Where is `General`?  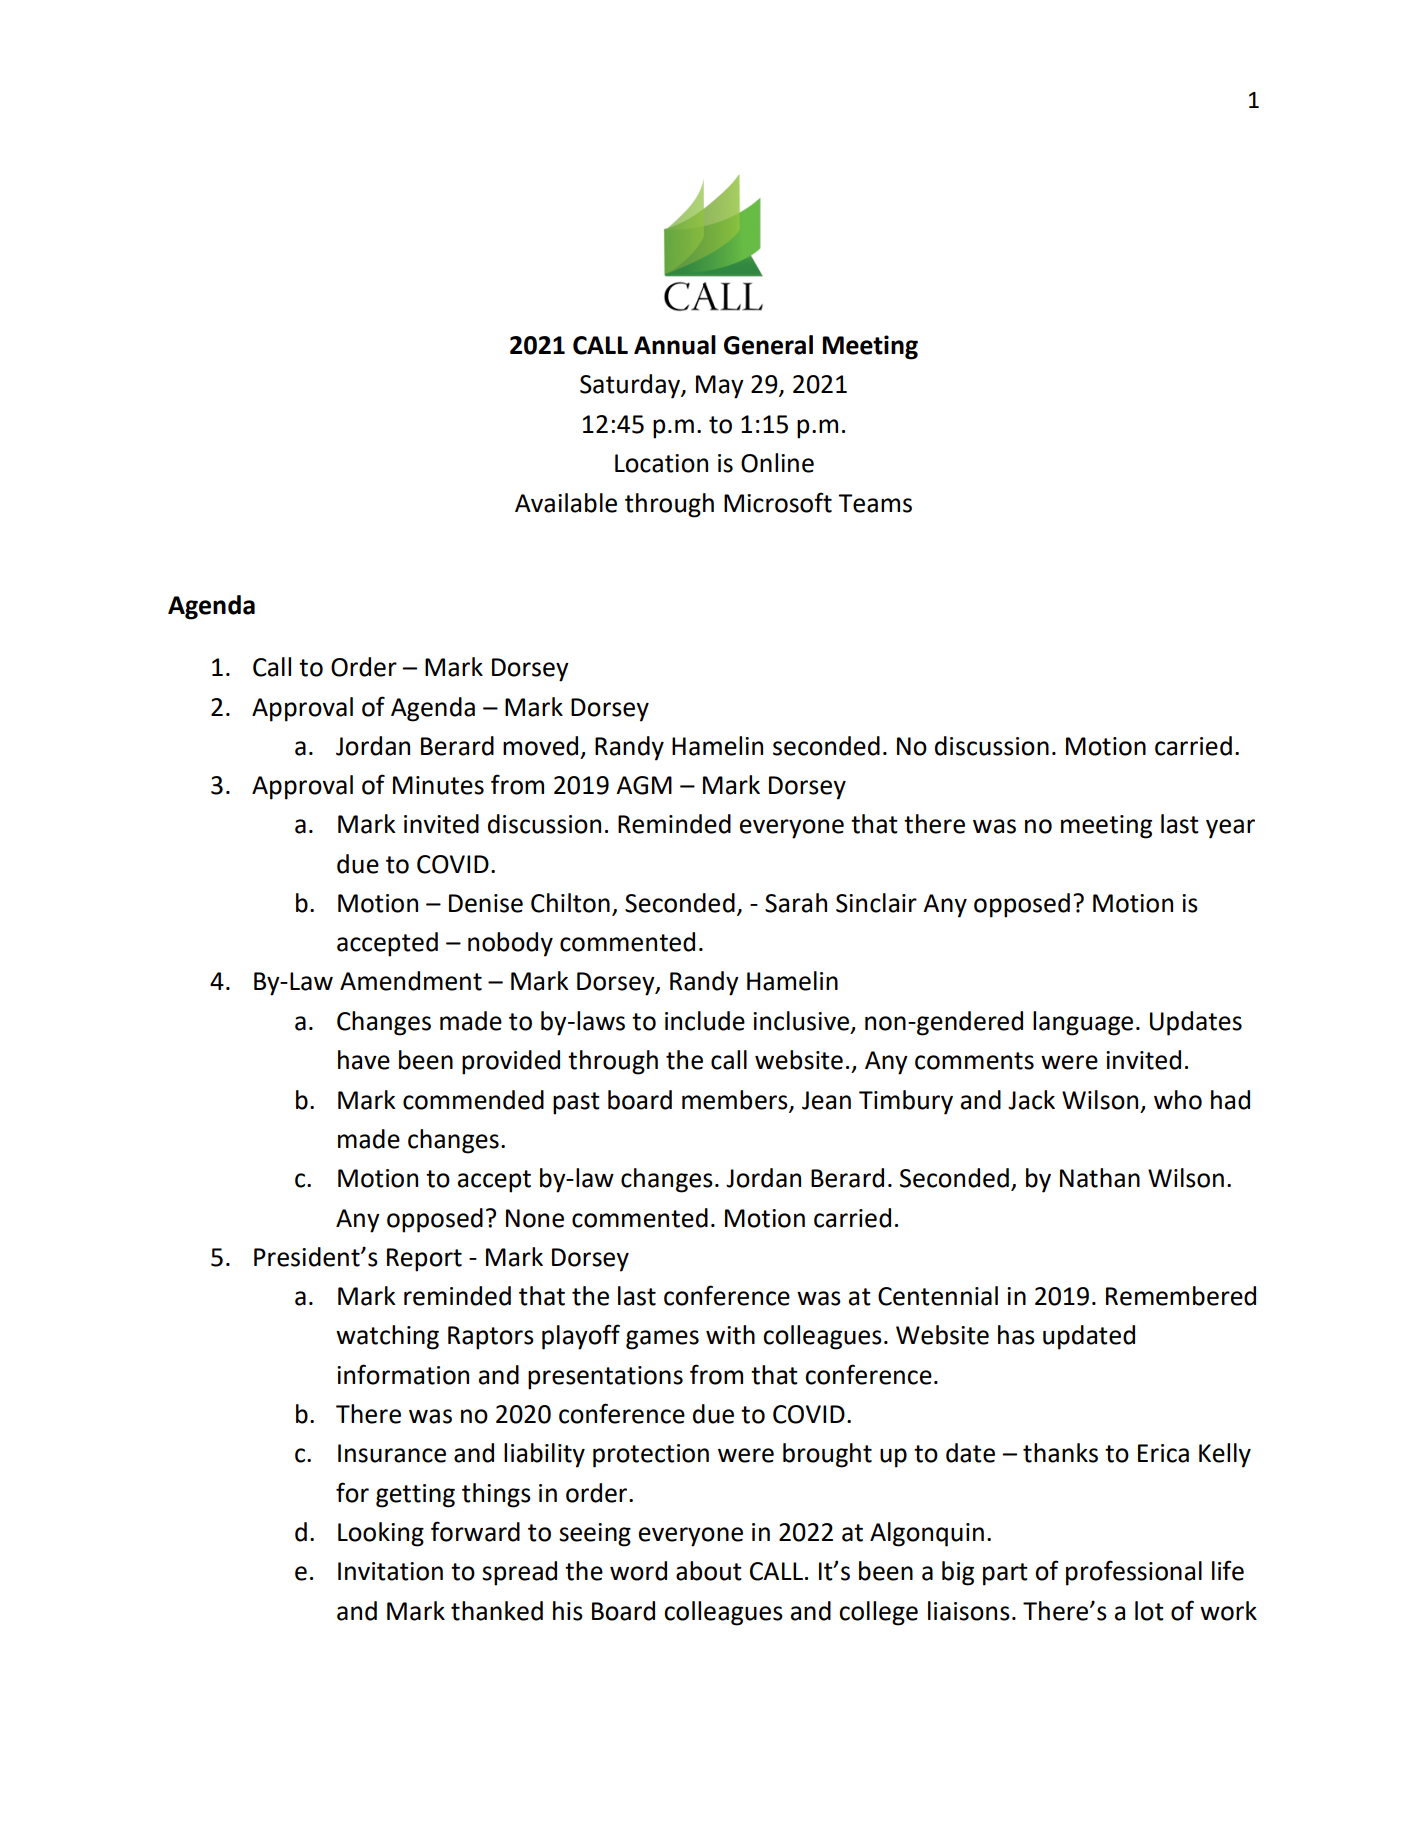
General is located at coordinates (768, 345).
